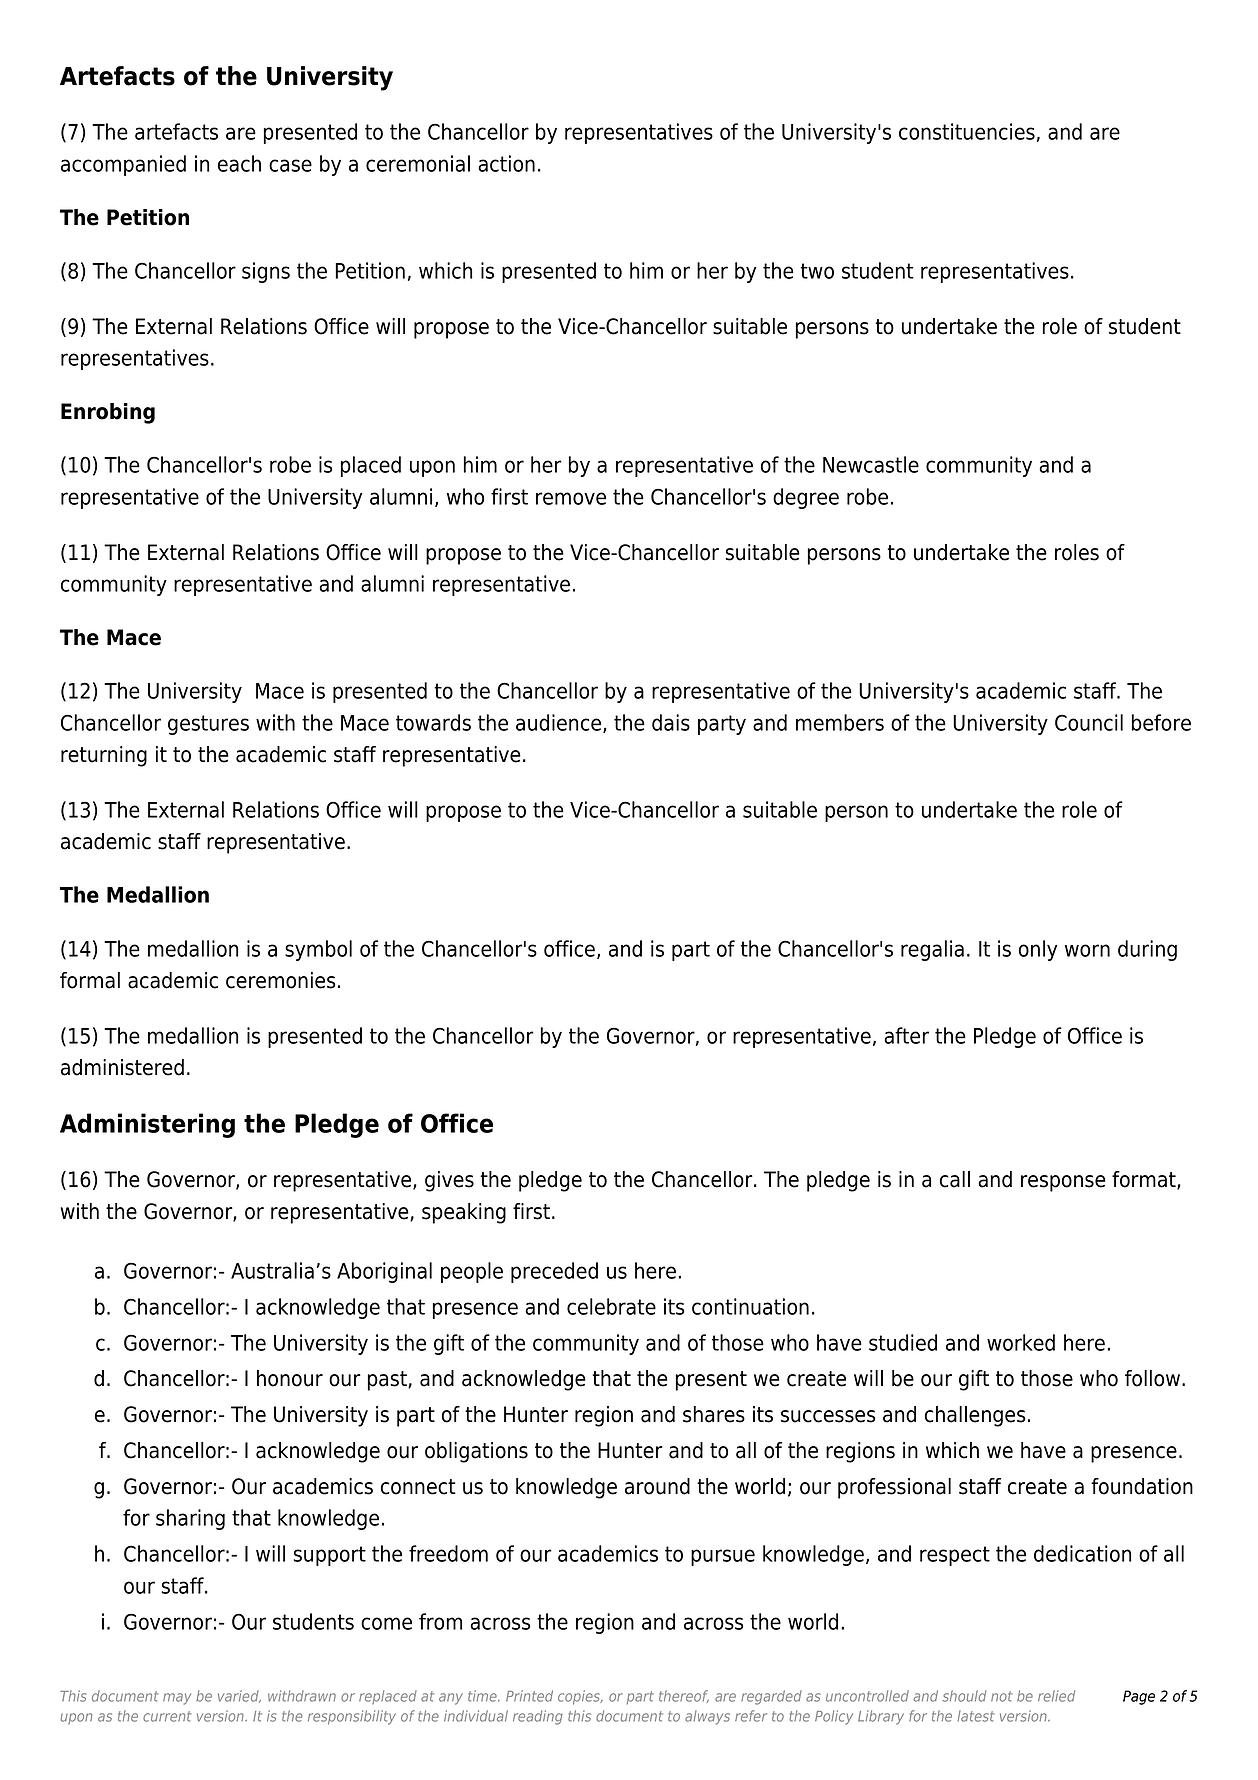  Describe the element at coordinates (239, 1696) in the page. I see `varied` at that location.
